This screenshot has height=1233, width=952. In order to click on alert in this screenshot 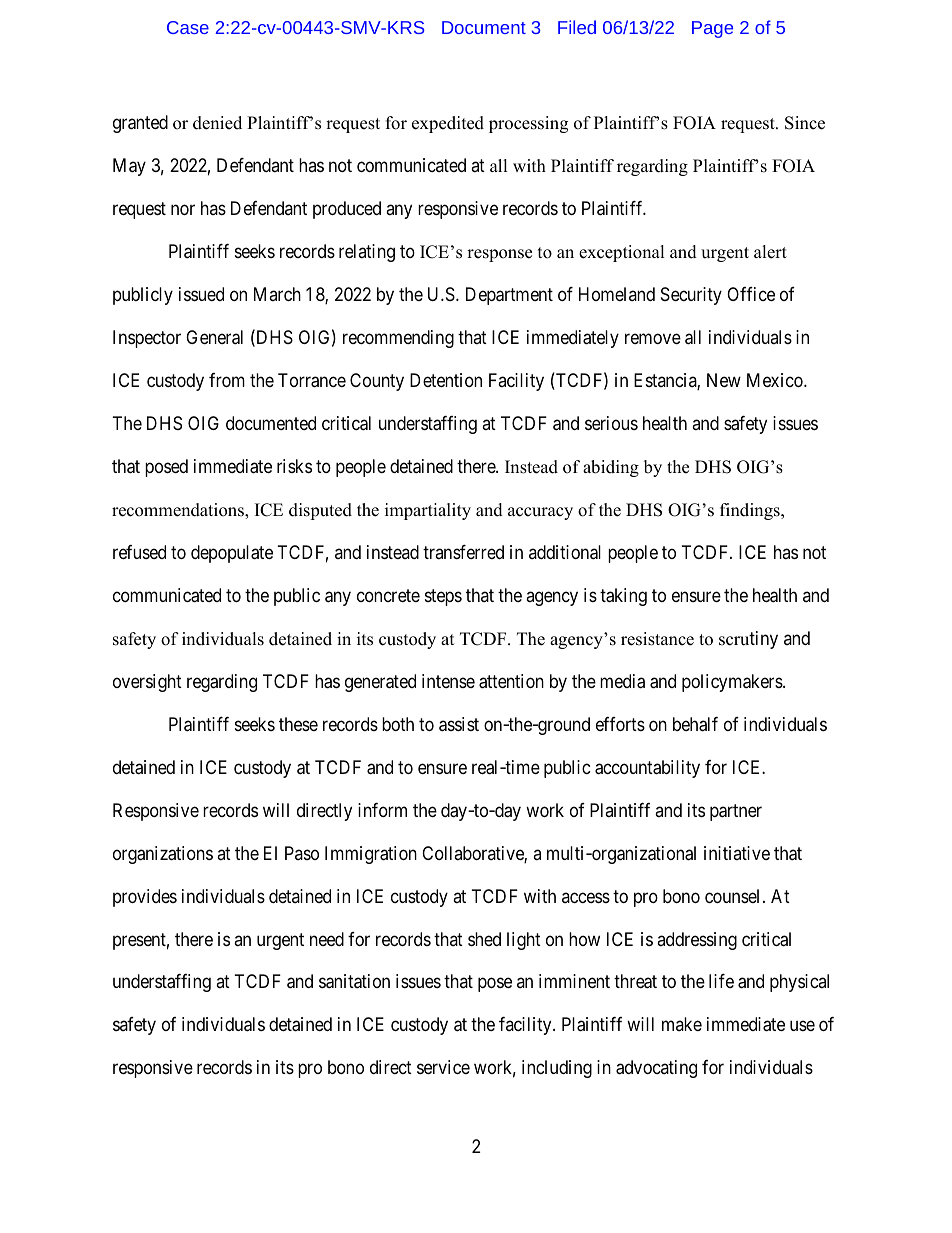, I will do `click(770, 252)`.
